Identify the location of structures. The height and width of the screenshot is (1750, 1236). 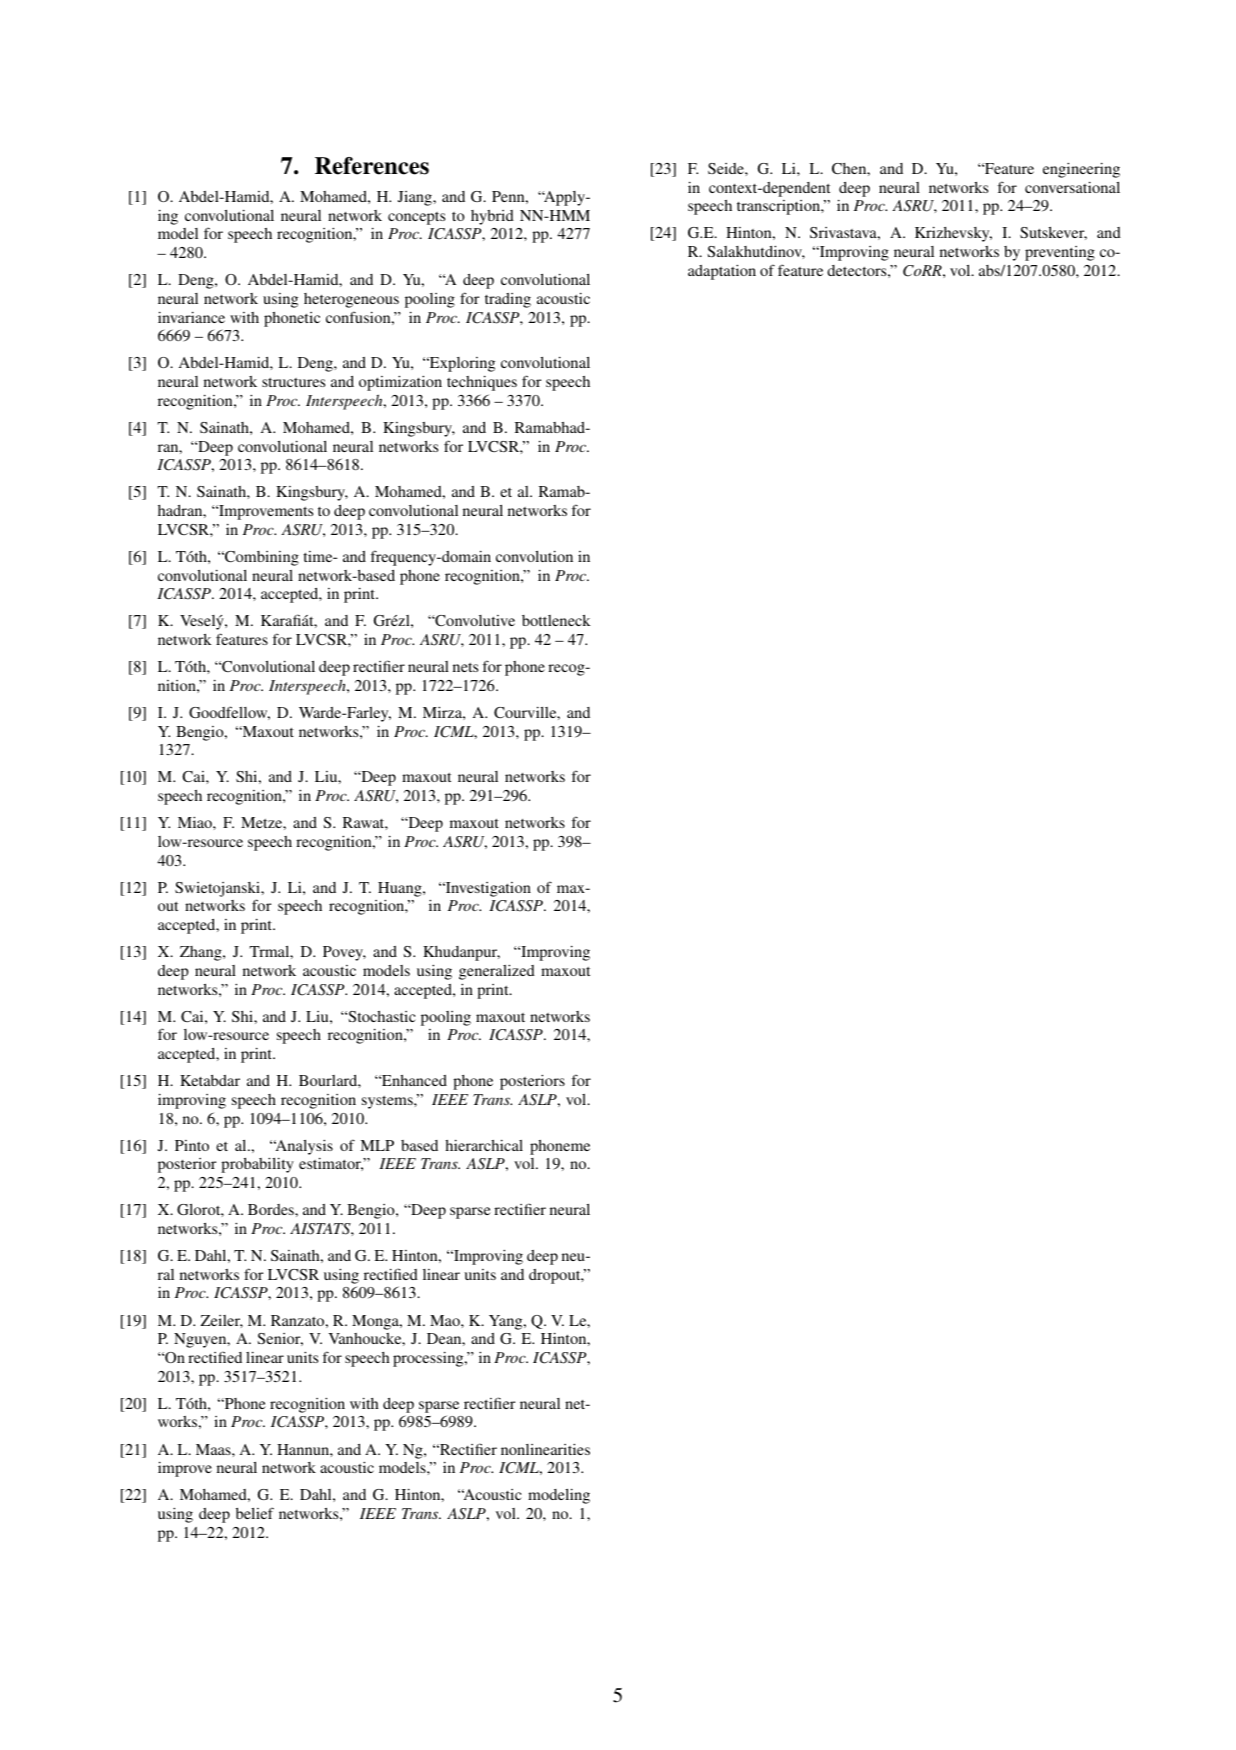
(293, 382).
